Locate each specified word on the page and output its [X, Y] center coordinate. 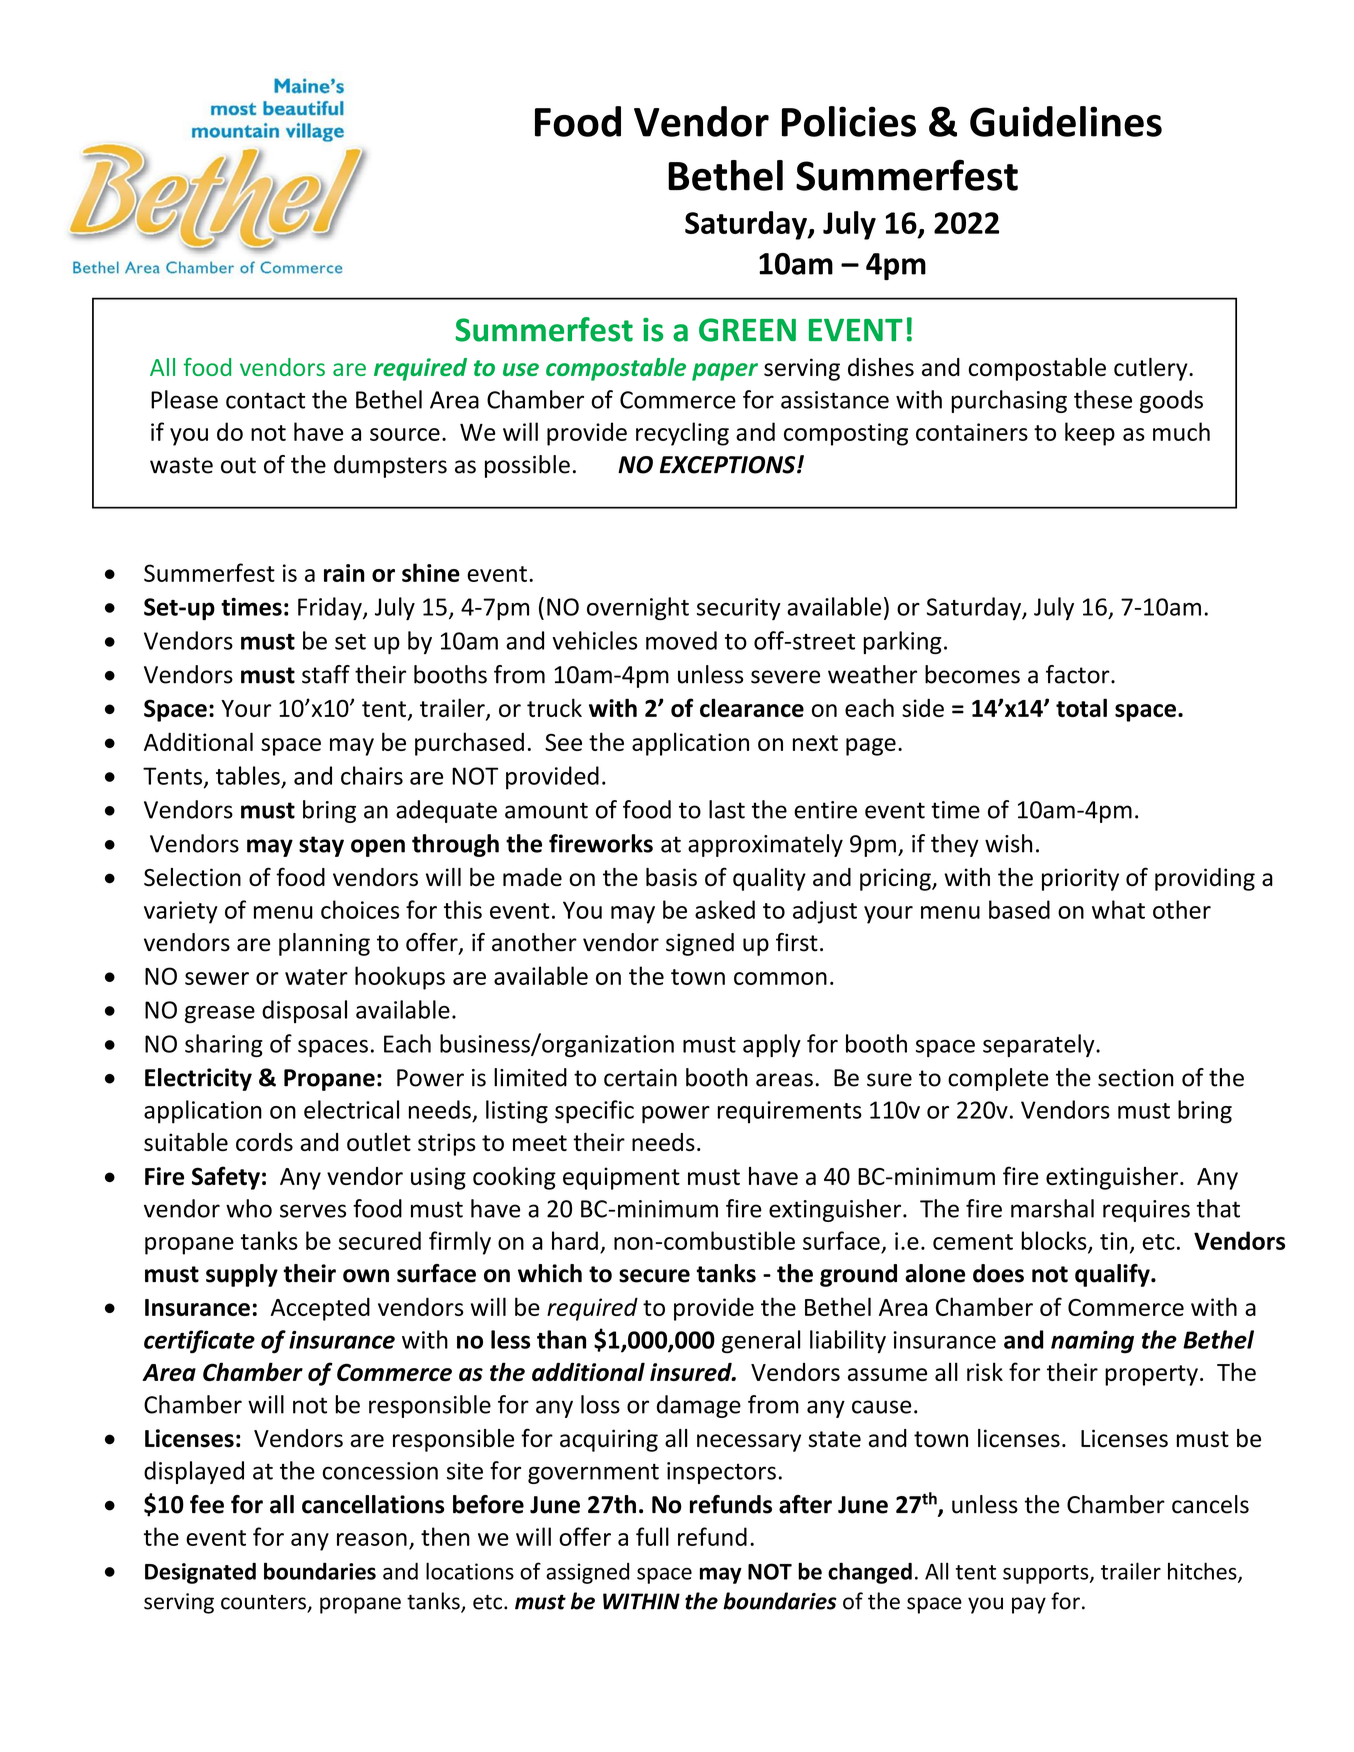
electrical [351, 1109]
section [1136, 1078]
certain [640, 1078]
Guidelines [1066, 121]
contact [265, 400]
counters [264, 1603]
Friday [331, 608]
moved [681, 640]
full [652, 1536]
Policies [849, 121]
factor [1079, 674]
